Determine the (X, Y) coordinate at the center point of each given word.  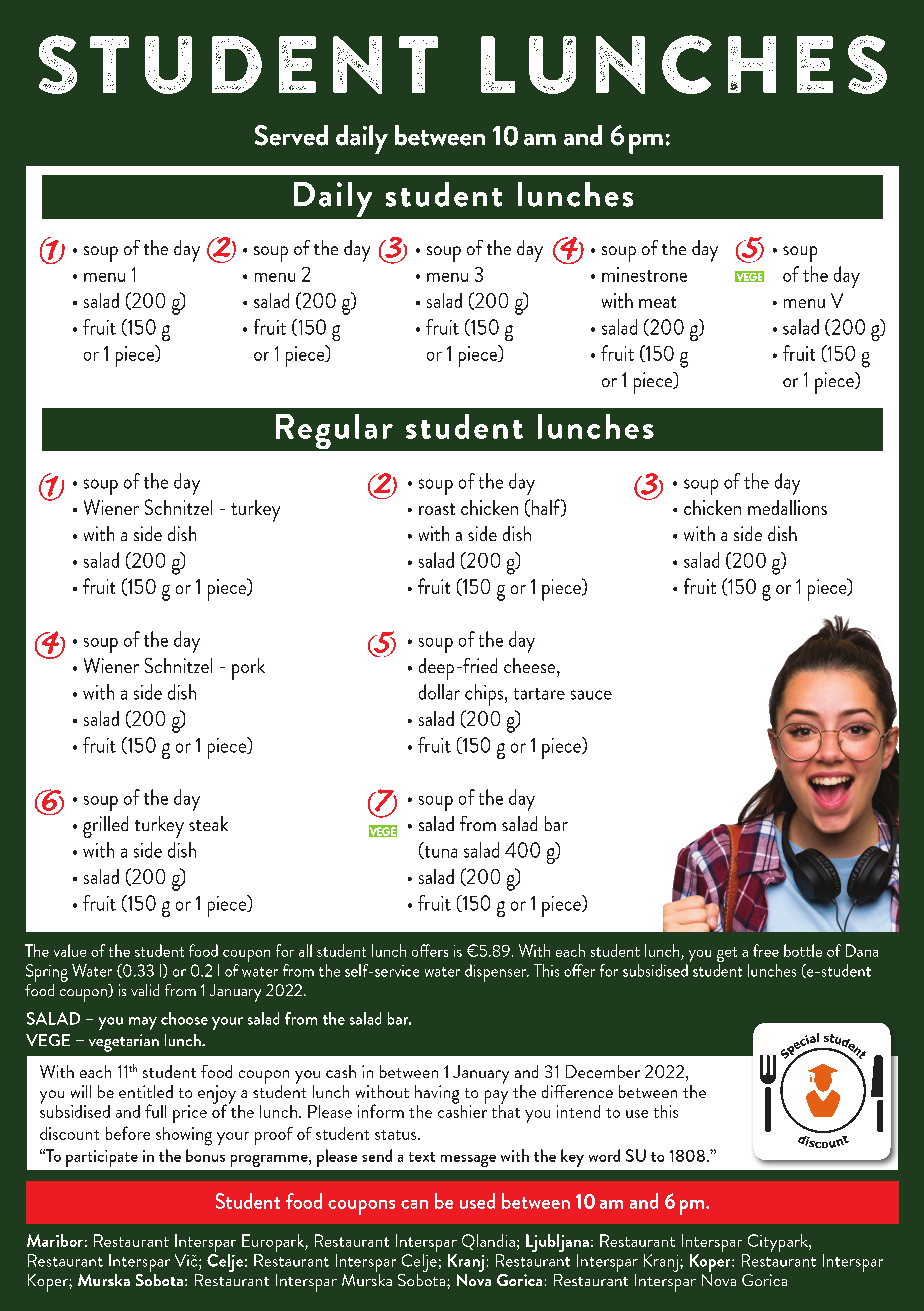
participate (102, 1158)
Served (291, 135)
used (477, 1201)
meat (657, 302)
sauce (591, 695)
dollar (439, 692)
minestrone (644, 274)
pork (248, 669)
